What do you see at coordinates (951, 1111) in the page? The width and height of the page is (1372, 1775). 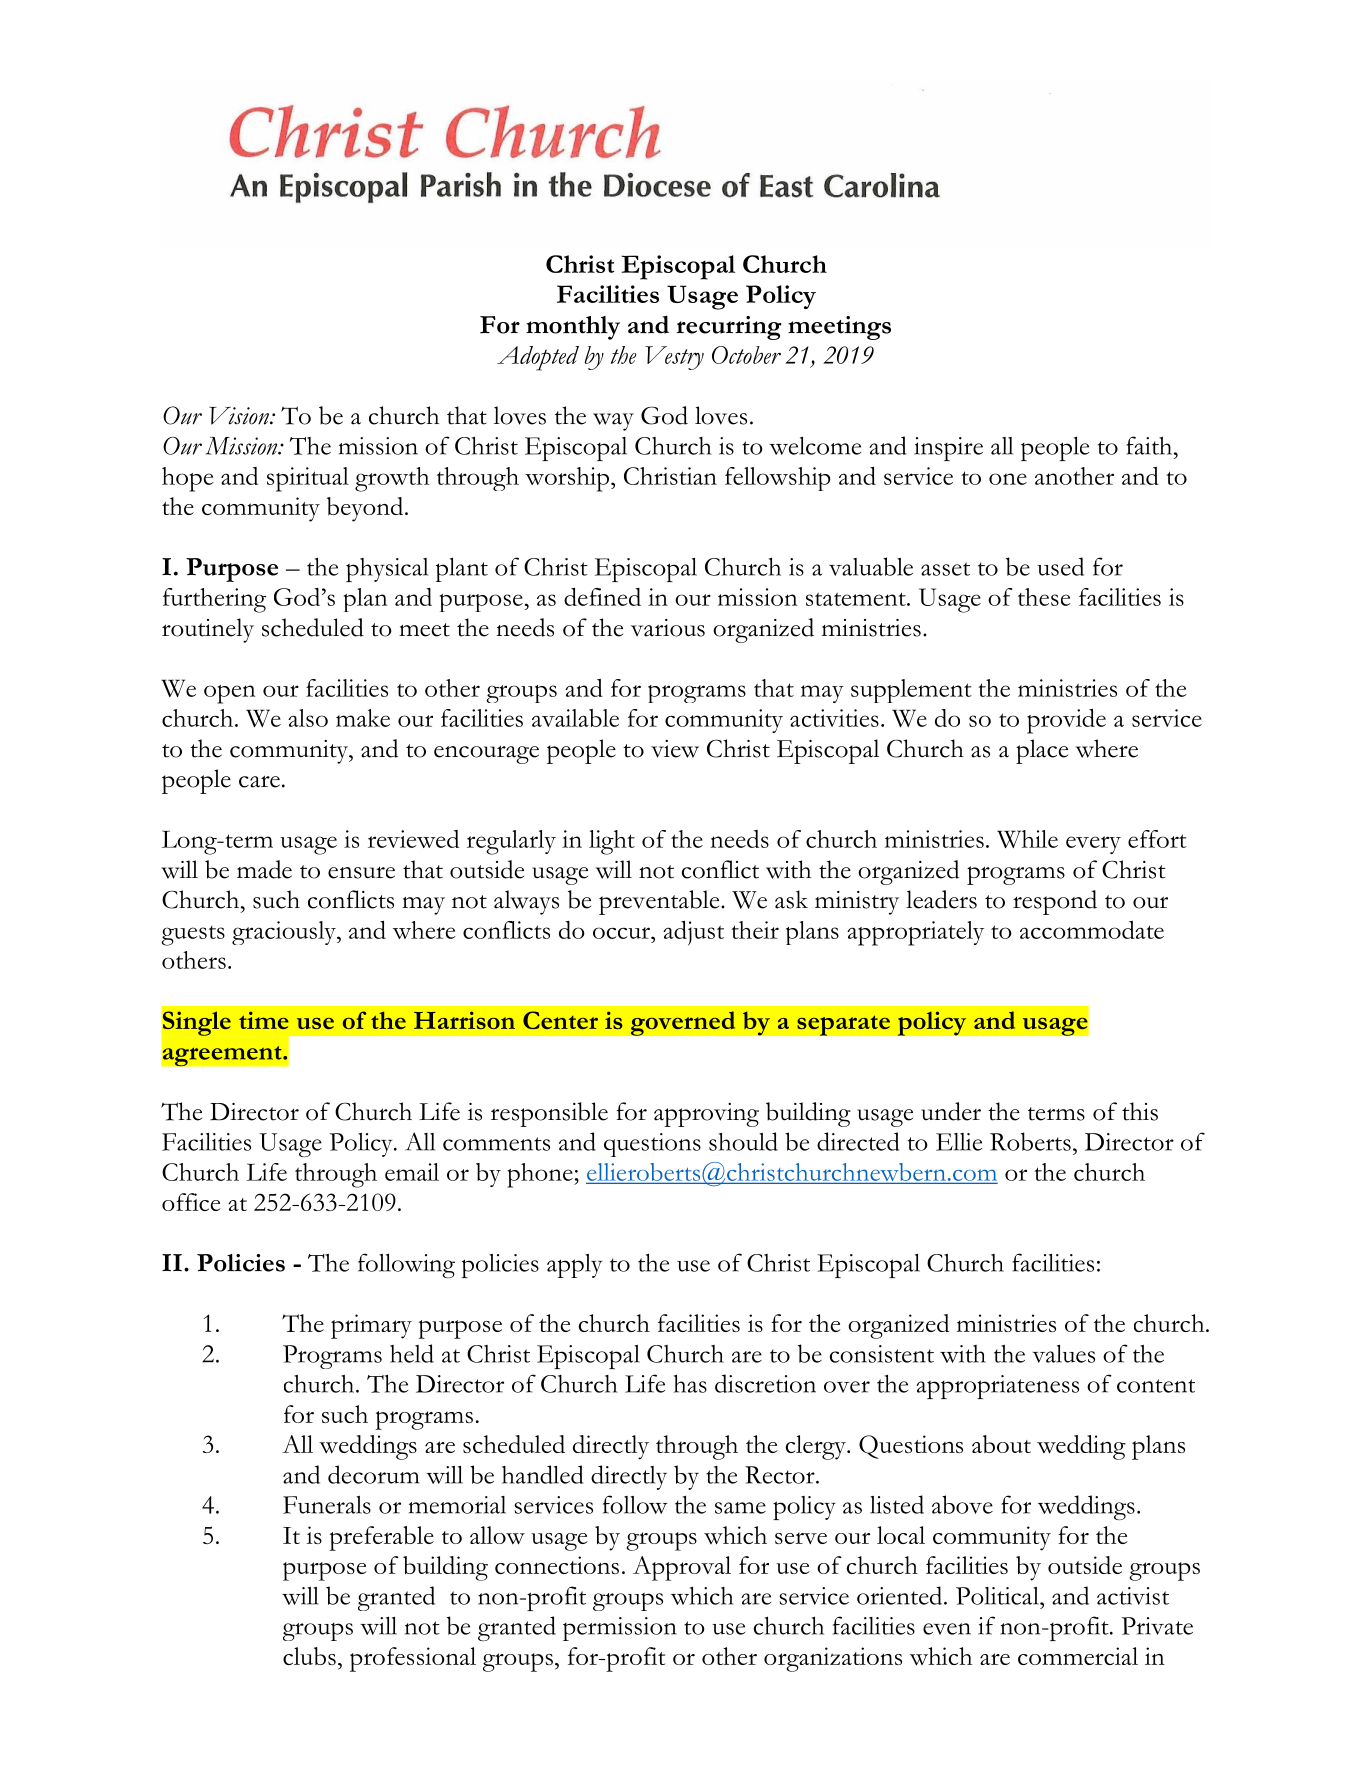 I see `under` at bounding box center [951, 1111].
